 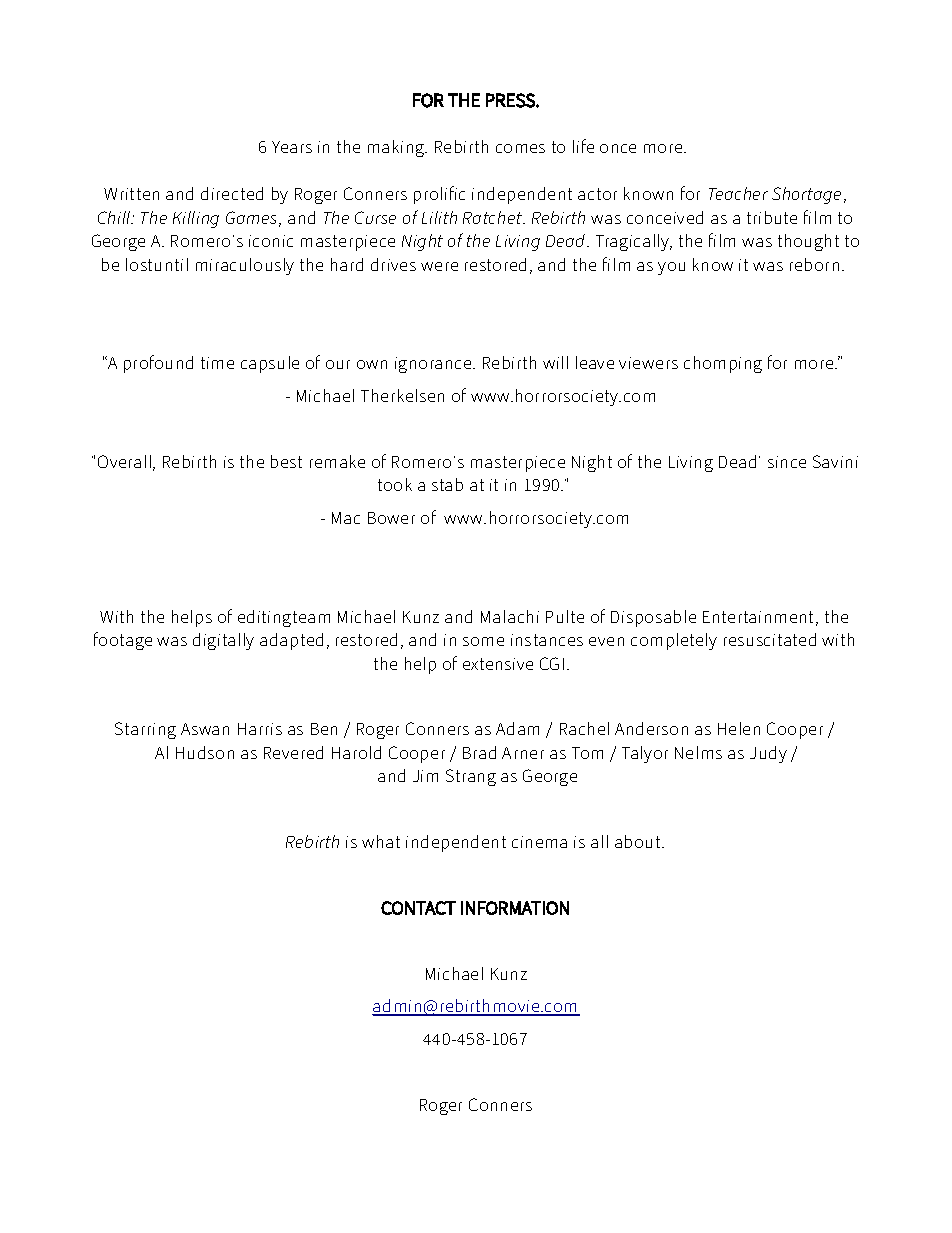 What do you see at coordinates (515, 908) in the document?
I see `INFORMATION` at bounding box center [515, 908].
